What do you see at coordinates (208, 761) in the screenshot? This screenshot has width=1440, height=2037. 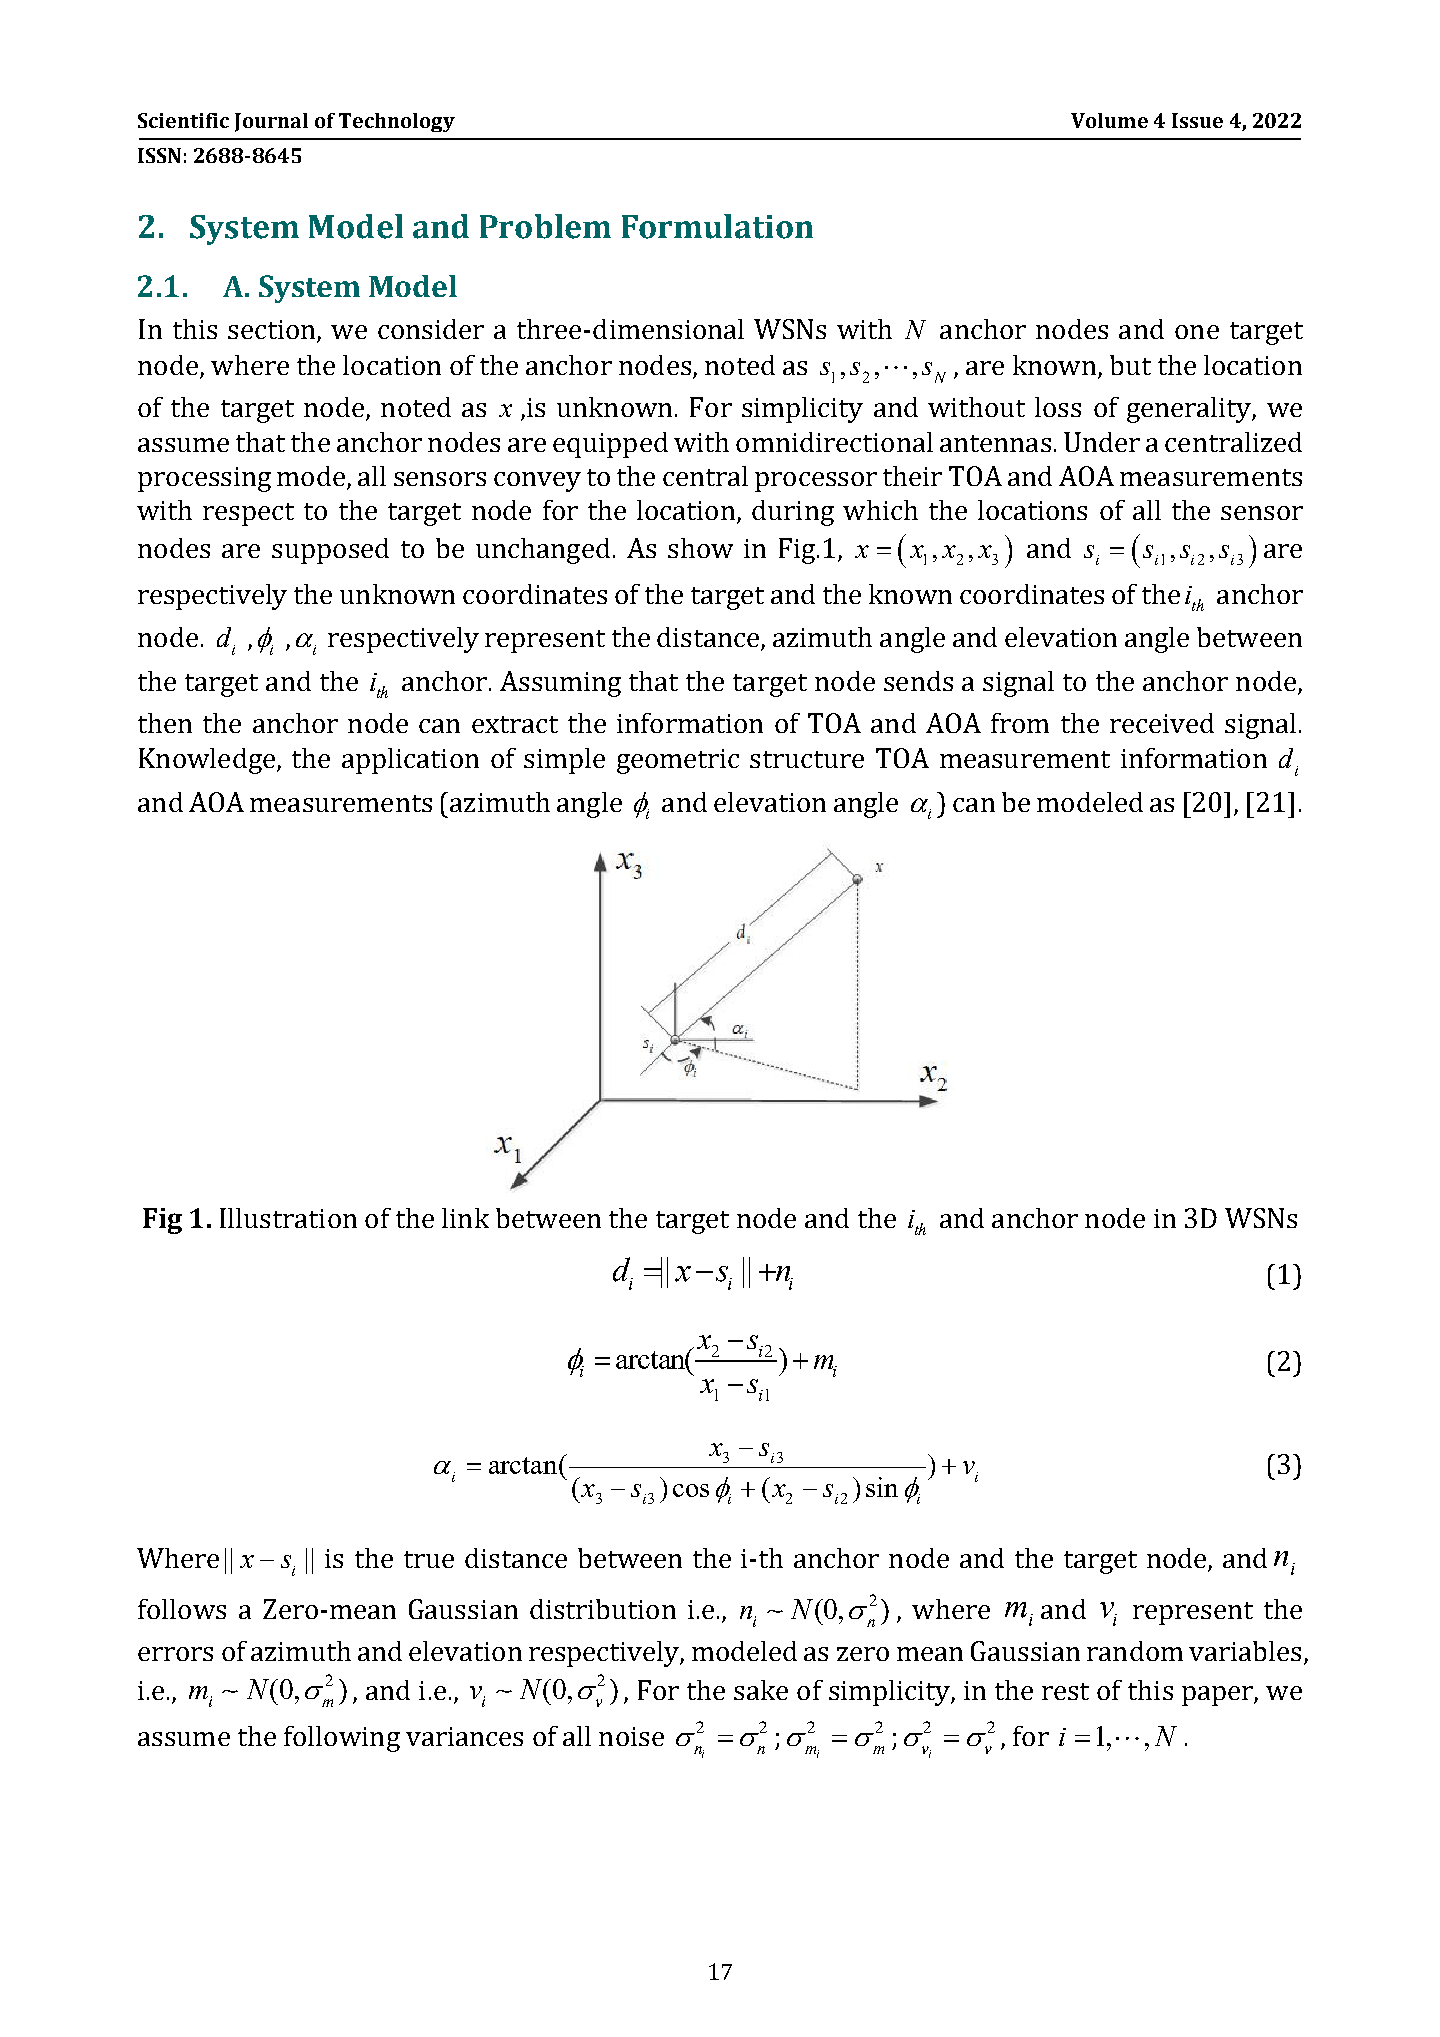 I see `Knowledge` at bounding box center [208, 761].
